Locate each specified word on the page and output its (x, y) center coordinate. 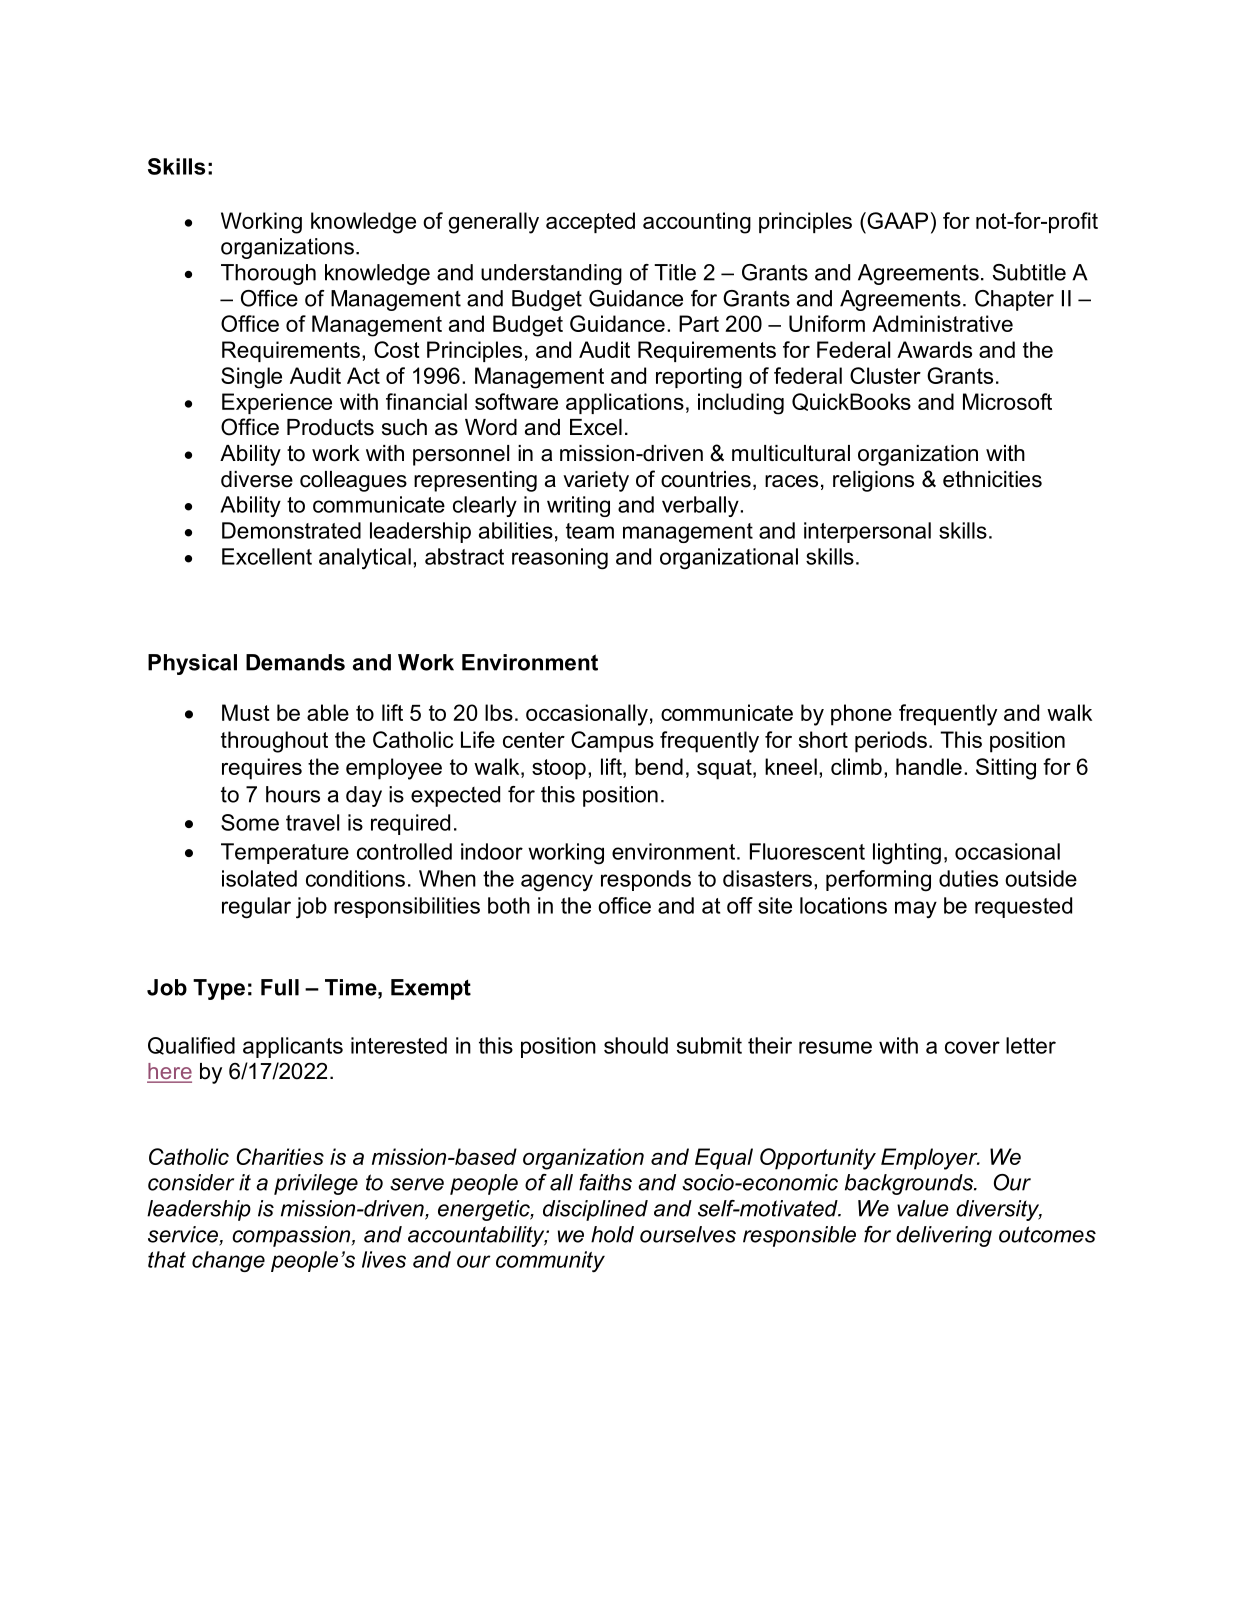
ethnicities (992, 479)
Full (280, 987)
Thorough (268, 274)
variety (596, 481)
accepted (590, 222)
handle (929, 766)
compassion (292, 1236)
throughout (274, 742)
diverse (257, 479)
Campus (612, 742)
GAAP (896, 220)
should (636, 1045)
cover (972, 1047)
